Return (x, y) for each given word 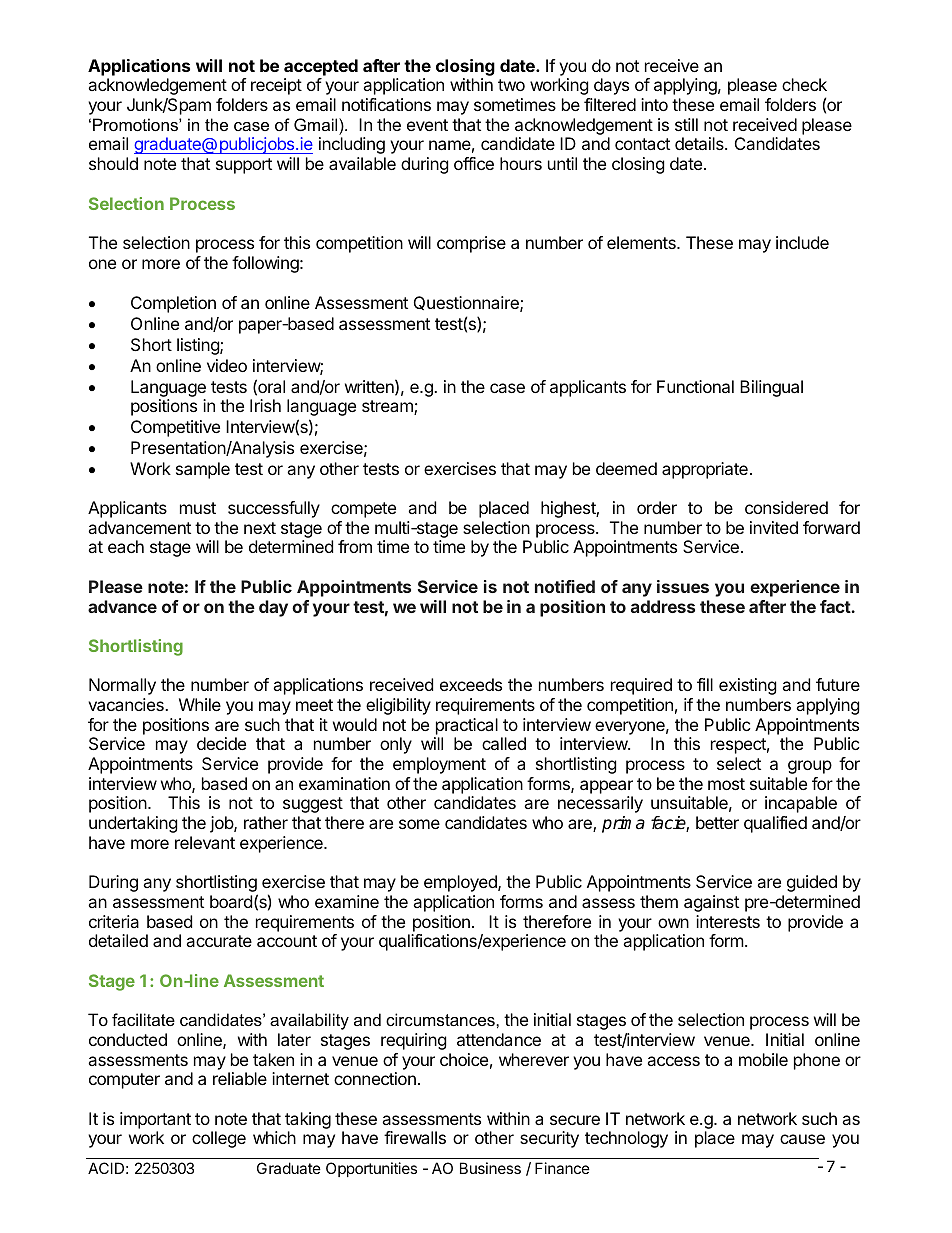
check (804, 84)
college (219, 1139)
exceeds (471, 684)
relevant (205, 842)
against (711, 903)
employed (461, 883)
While (200, 704)
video (227, 365)
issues (683, 586)
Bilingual (771, 388)
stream (388, 407)
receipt (276, 86)
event (427, 125)
